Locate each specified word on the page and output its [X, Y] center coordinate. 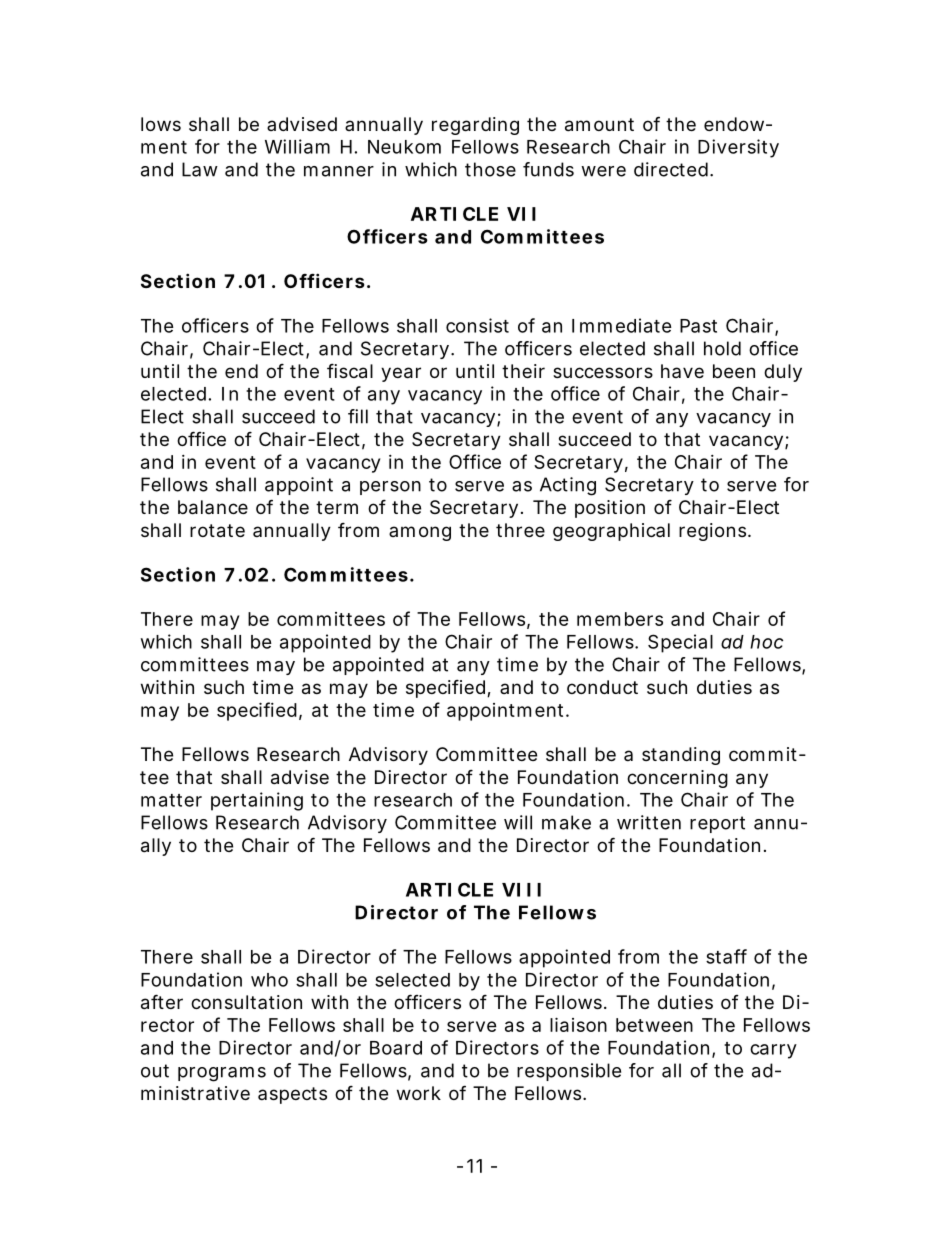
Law [200, 169]
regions [714, 532]
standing [681, 756]
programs [222, 1074]
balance [213, 507]
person [390, 488]
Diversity [738, 148]
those [490, 169]
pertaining [257, 801]
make [566, 822]
